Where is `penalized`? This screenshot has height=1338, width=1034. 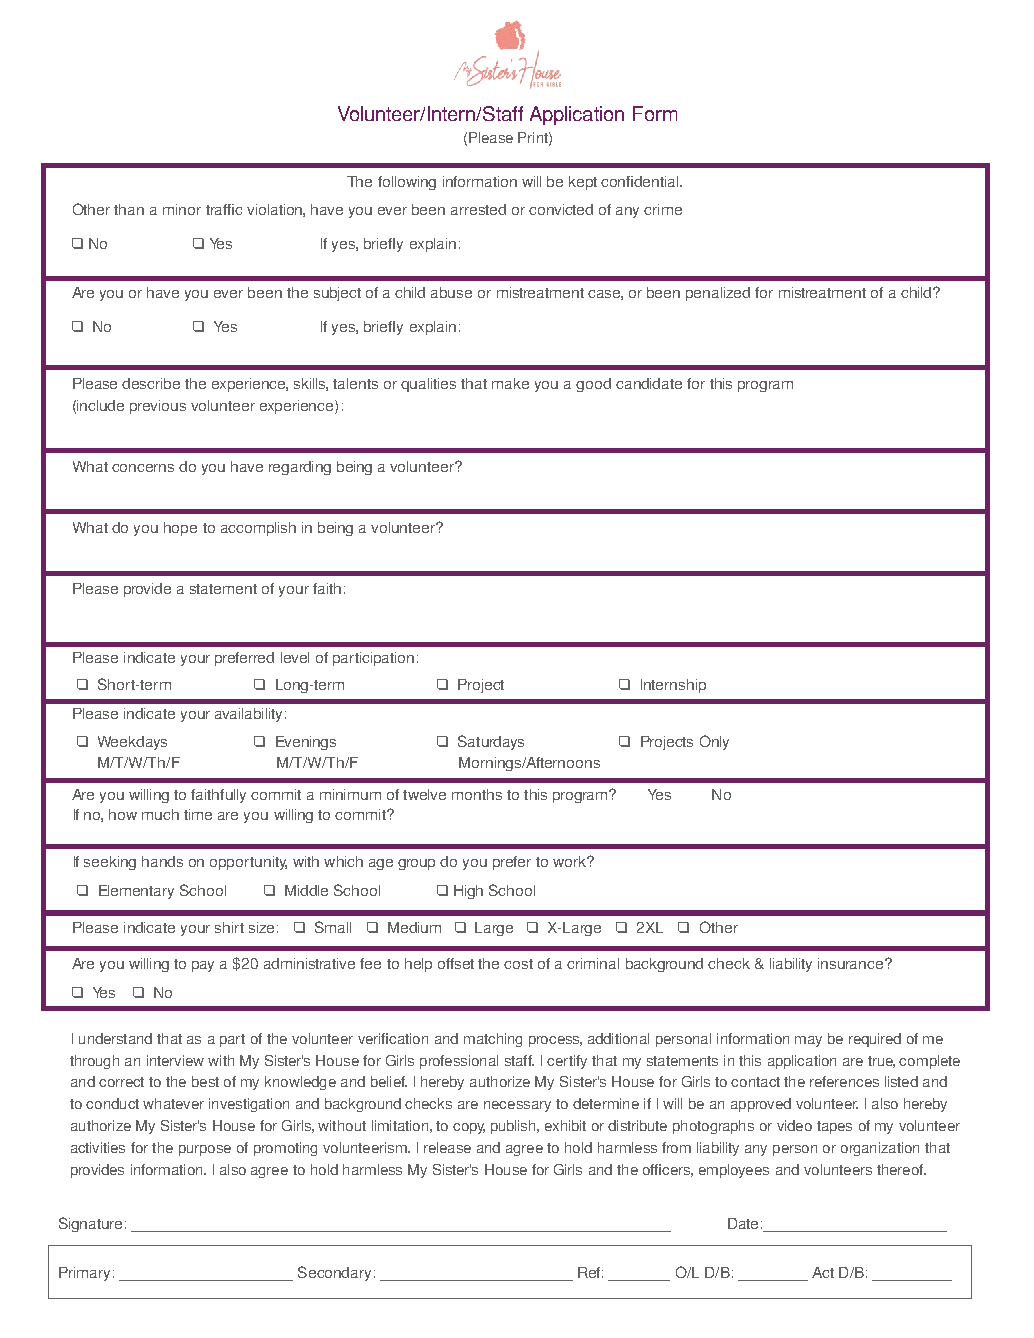
penalized is located at coordinates (718, 294).
